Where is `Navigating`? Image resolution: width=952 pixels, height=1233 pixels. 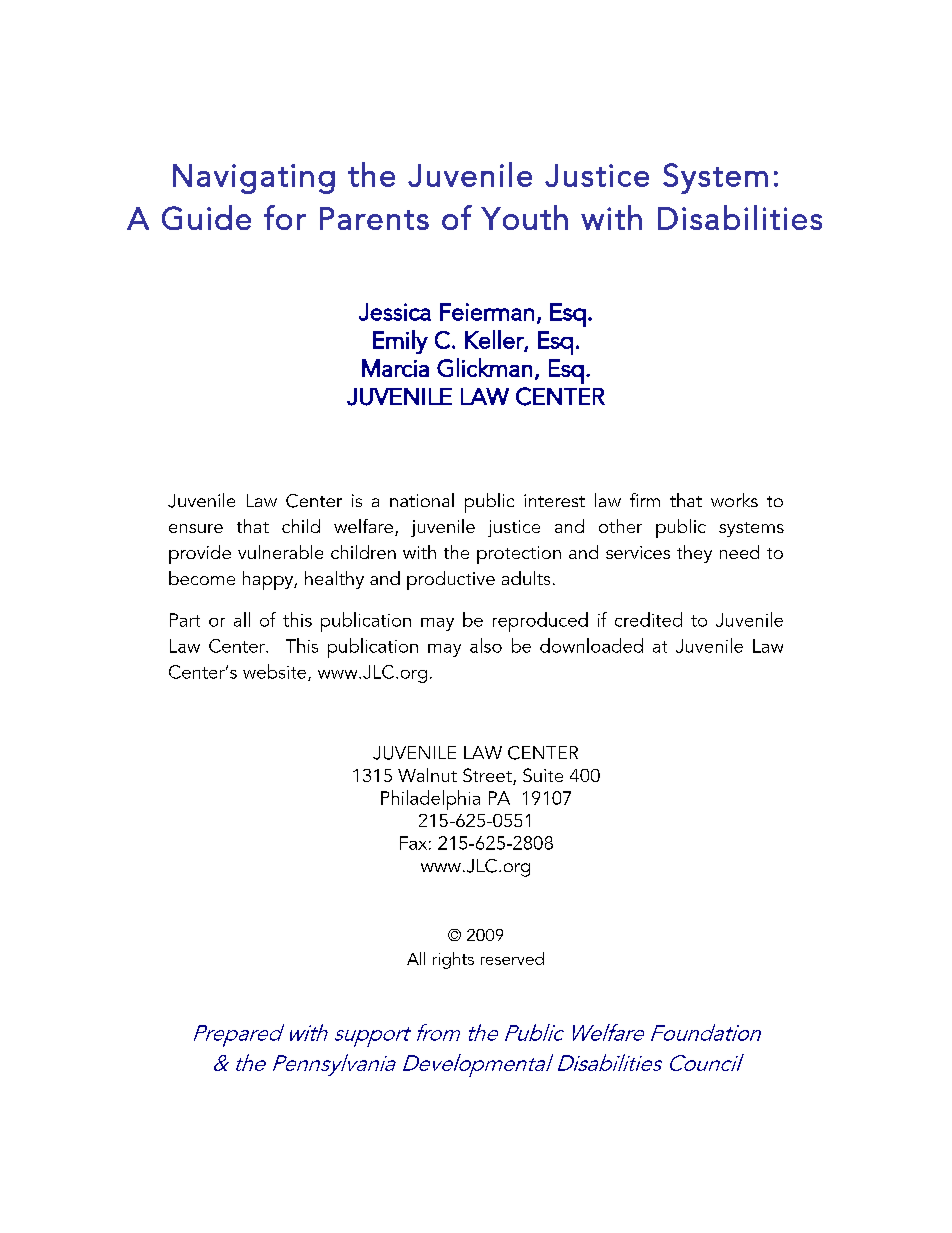 Navigating is located at coordinates (254, 179).
